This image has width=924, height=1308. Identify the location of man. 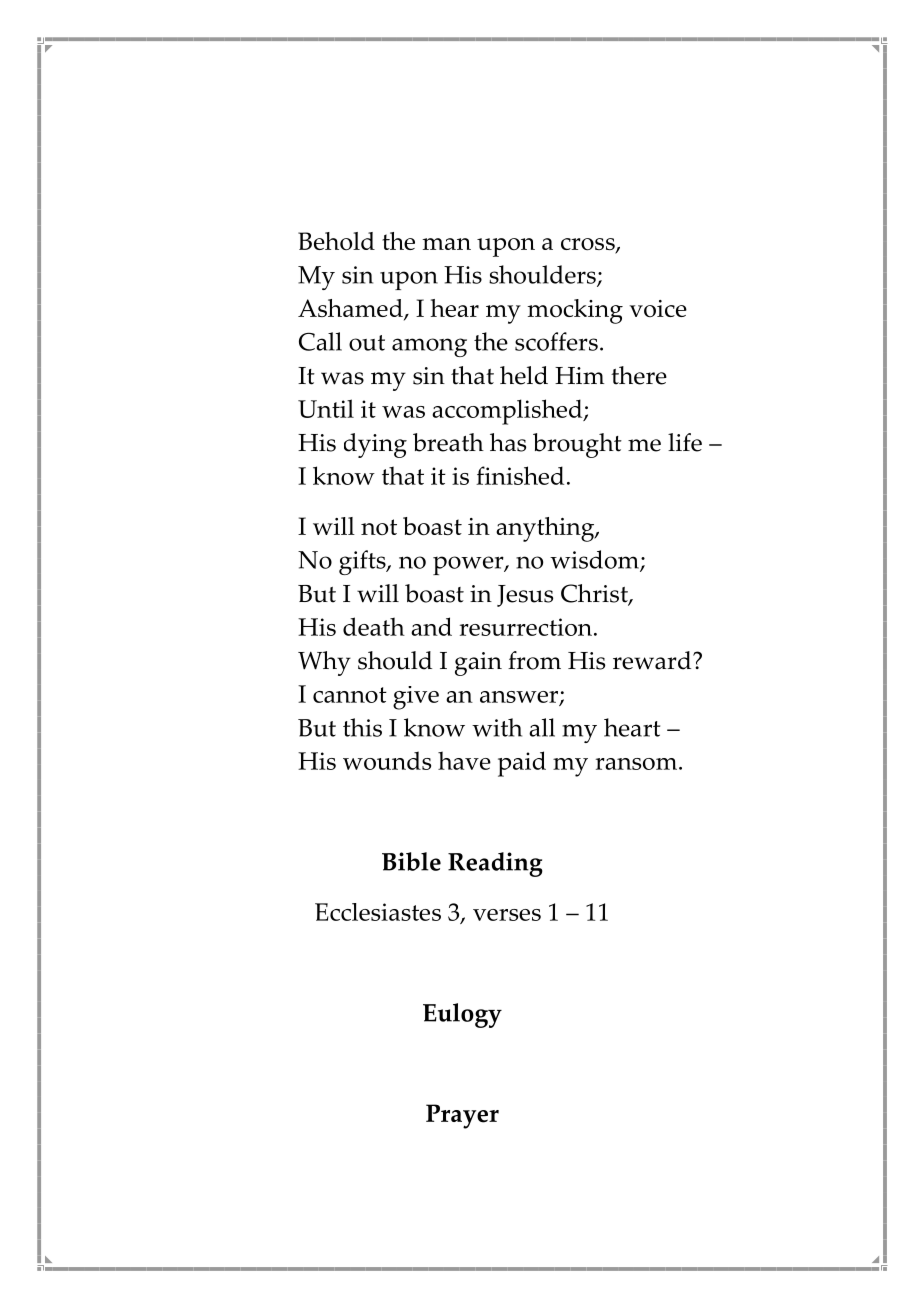
(446, 244).
